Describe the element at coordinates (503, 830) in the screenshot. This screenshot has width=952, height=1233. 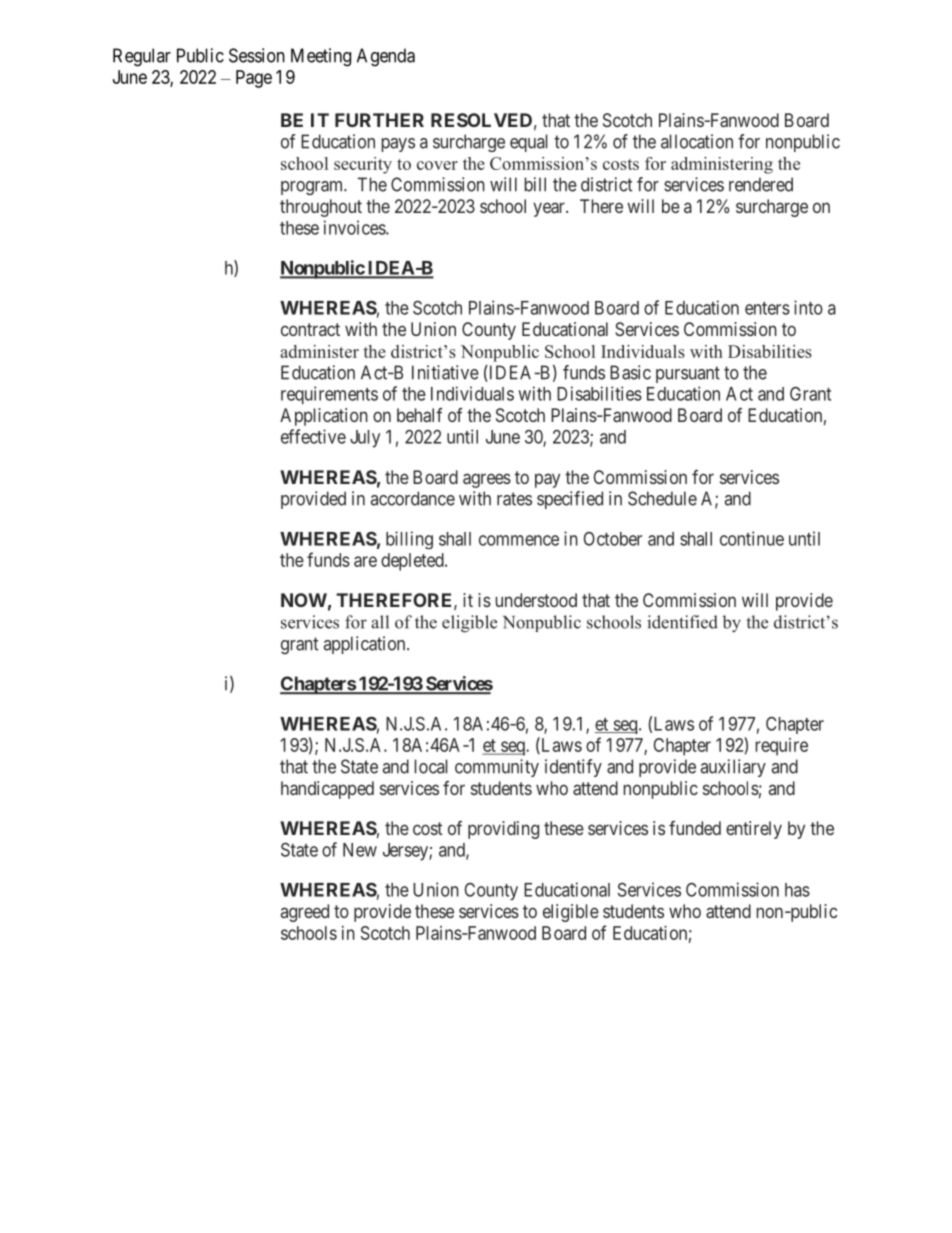
I see `providing` at that location.
